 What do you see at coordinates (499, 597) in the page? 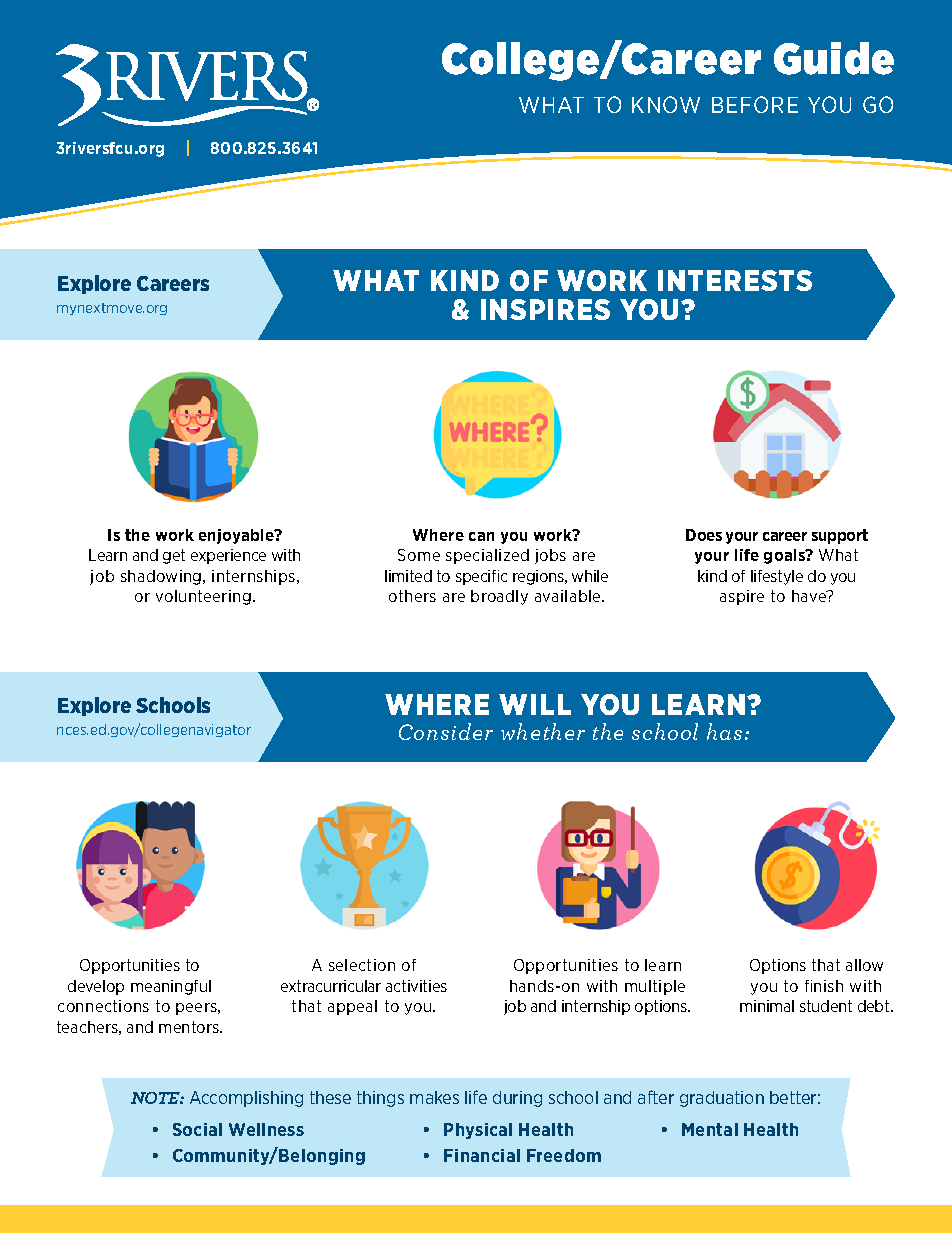
I see `broadly` at bounding box center [499, 597].
